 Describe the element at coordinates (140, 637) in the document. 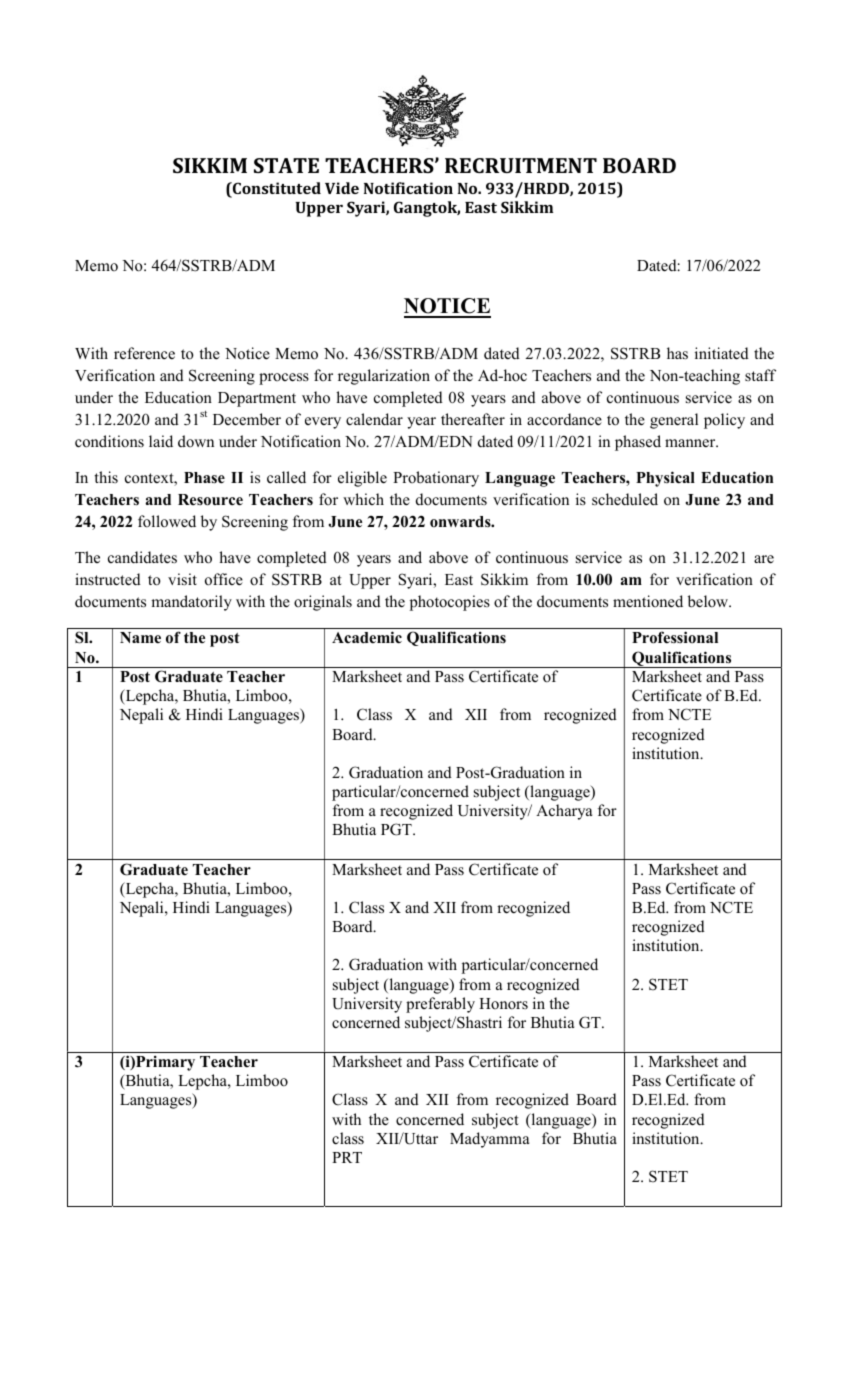

I see `Name` at that location.
